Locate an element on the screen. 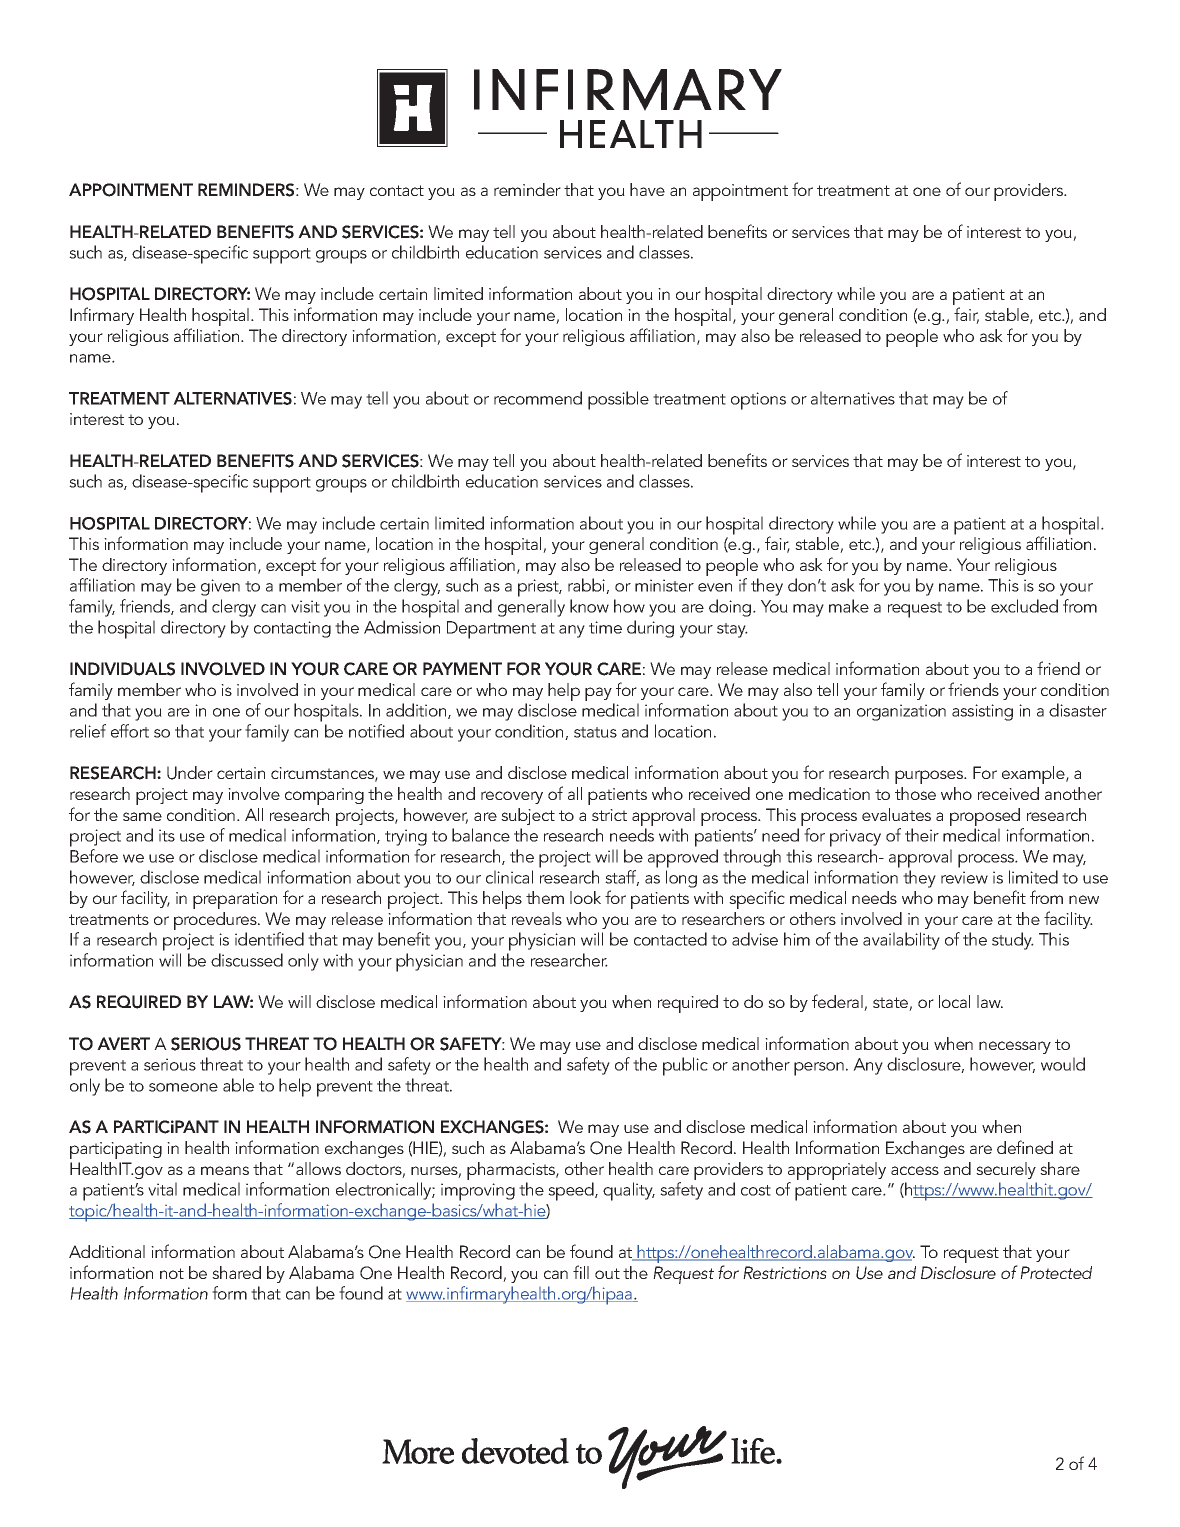 This screenshot has width=1180, height=1527. recommend is located at coordinates (538, 398).
